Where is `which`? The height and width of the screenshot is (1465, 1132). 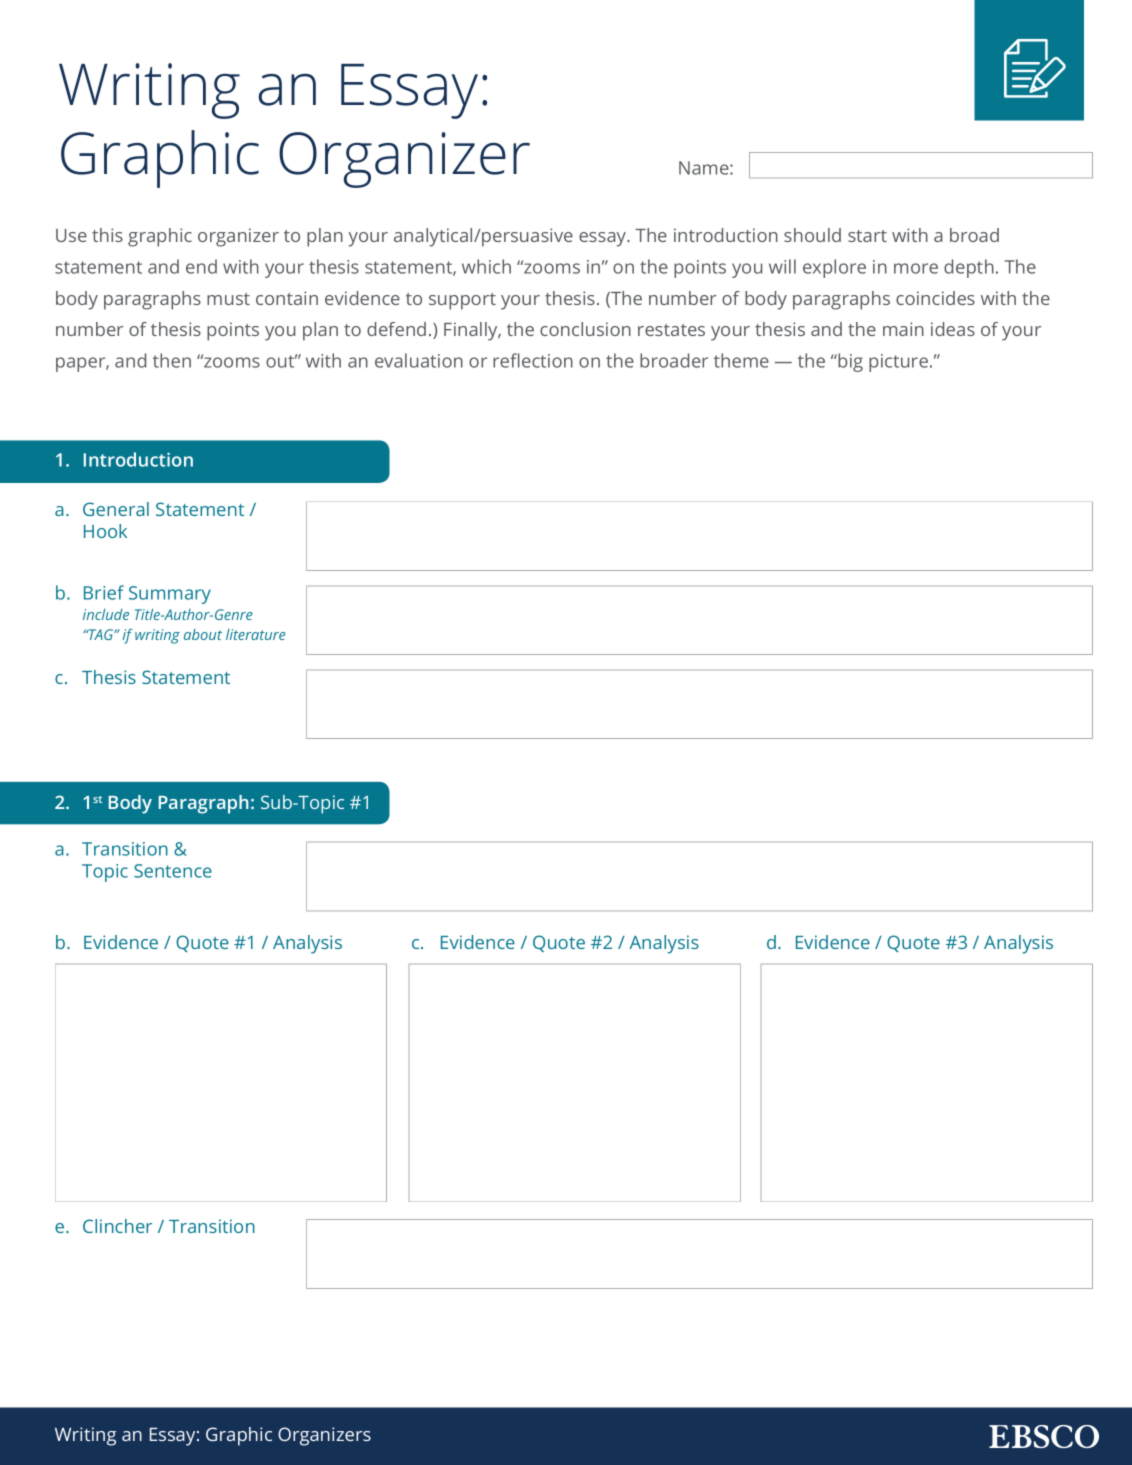 which is located at coordinates (486, 266).
